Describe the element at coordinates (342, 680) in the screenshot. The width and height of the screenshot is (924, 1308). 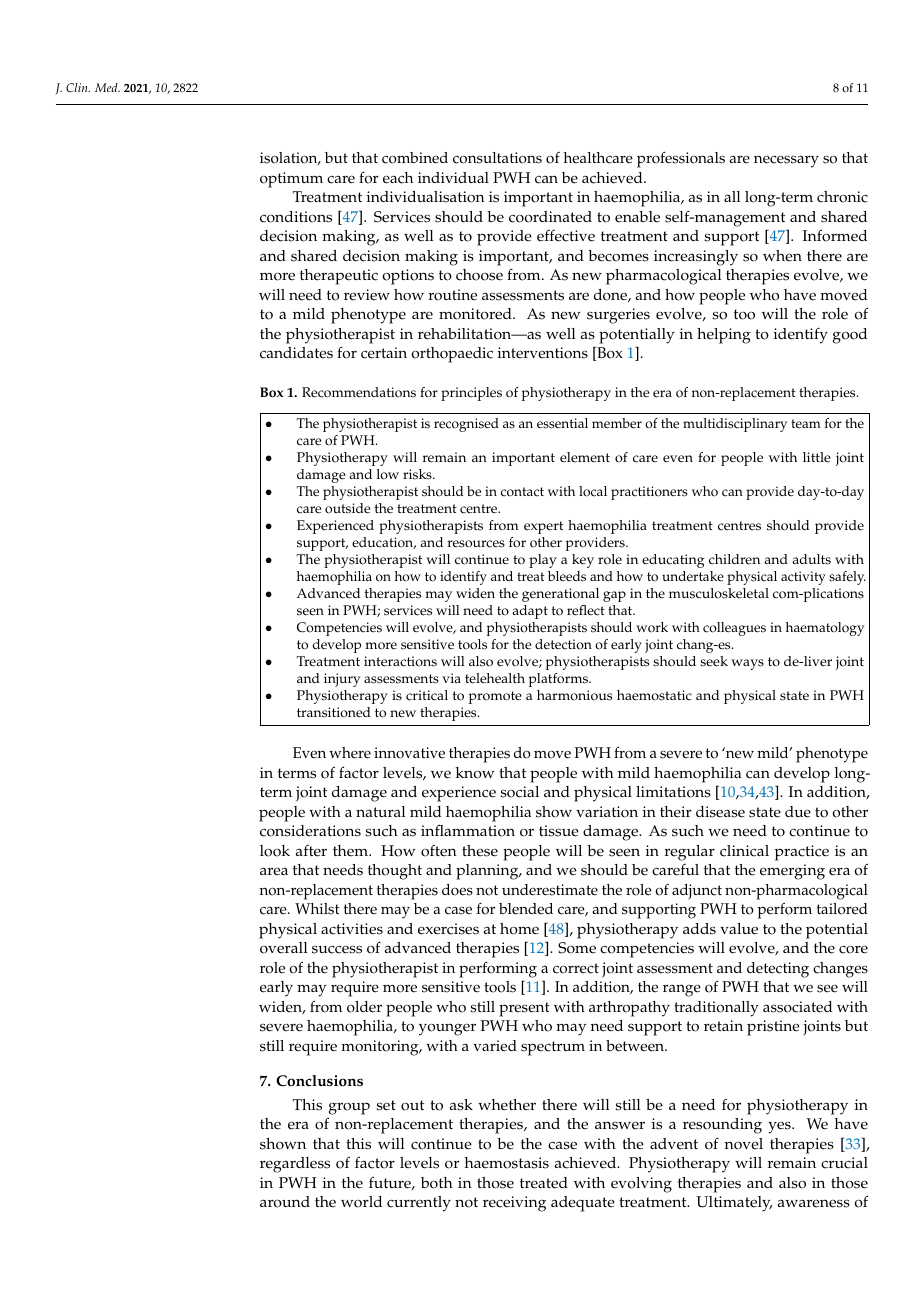
I see `injury` at that location.
